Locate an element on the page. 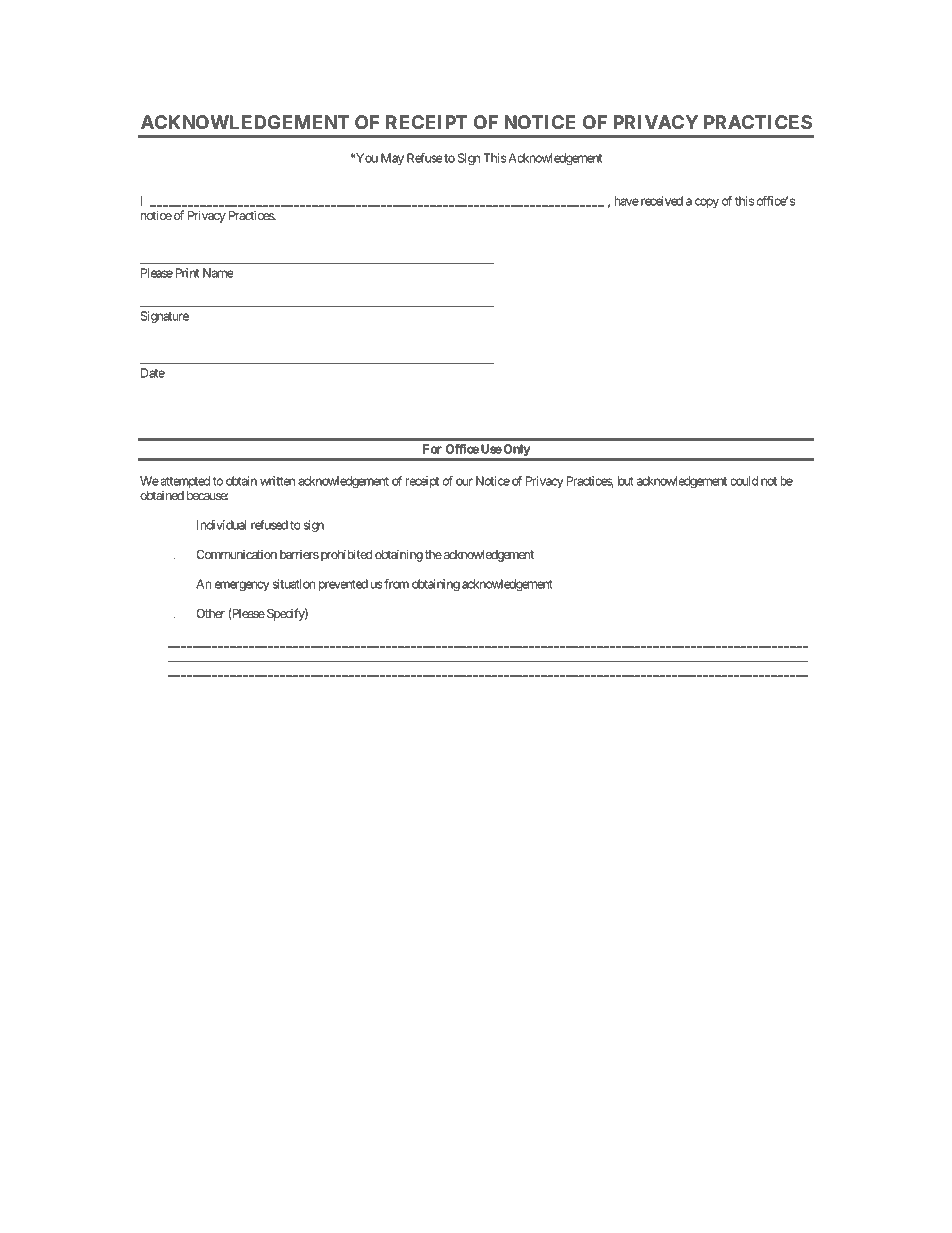 This page has height=1233, width=952. our is located at coordinates (464, 482).
